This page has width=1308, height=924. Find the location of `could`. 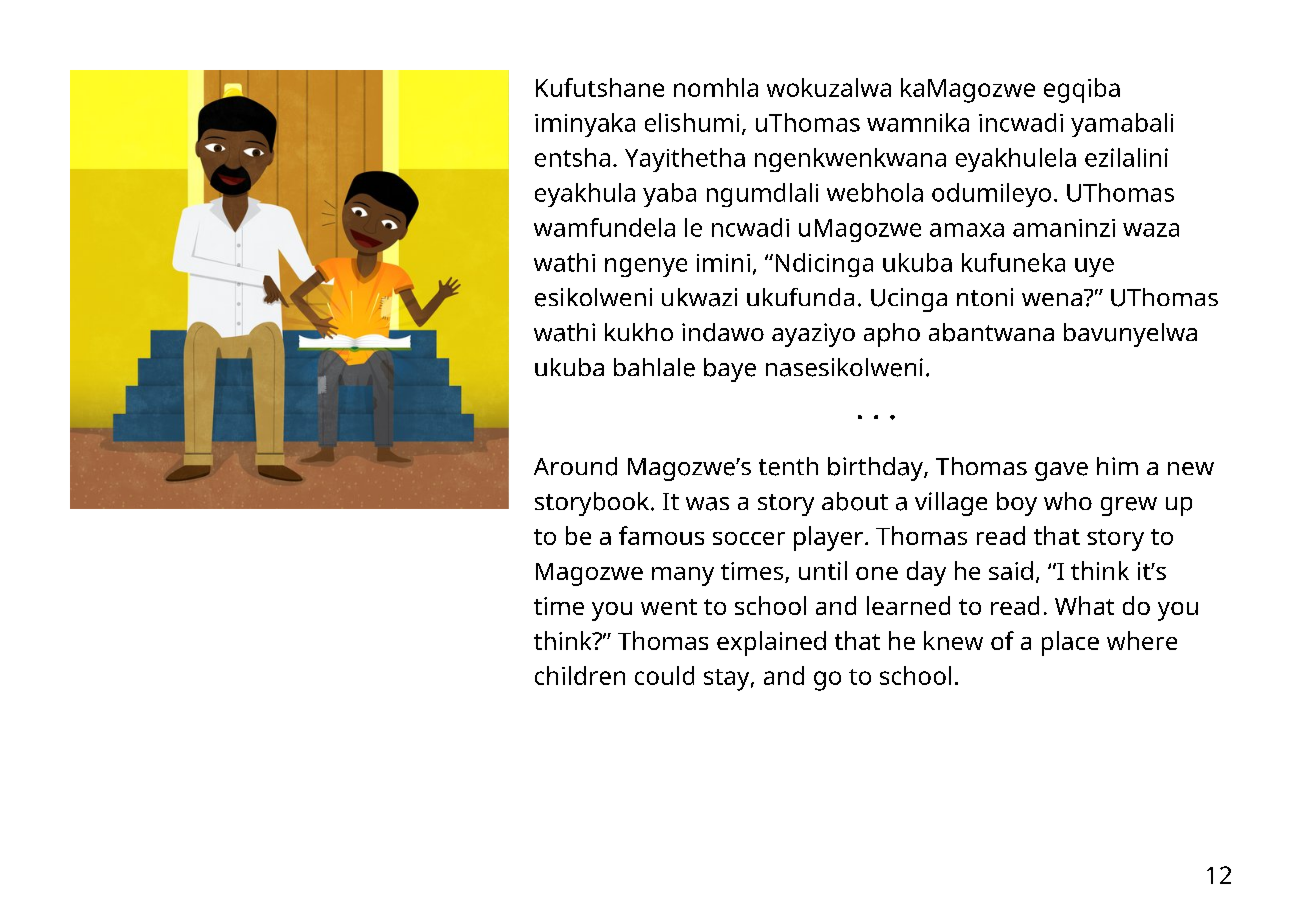

could is located at coordinates (664, 675).
